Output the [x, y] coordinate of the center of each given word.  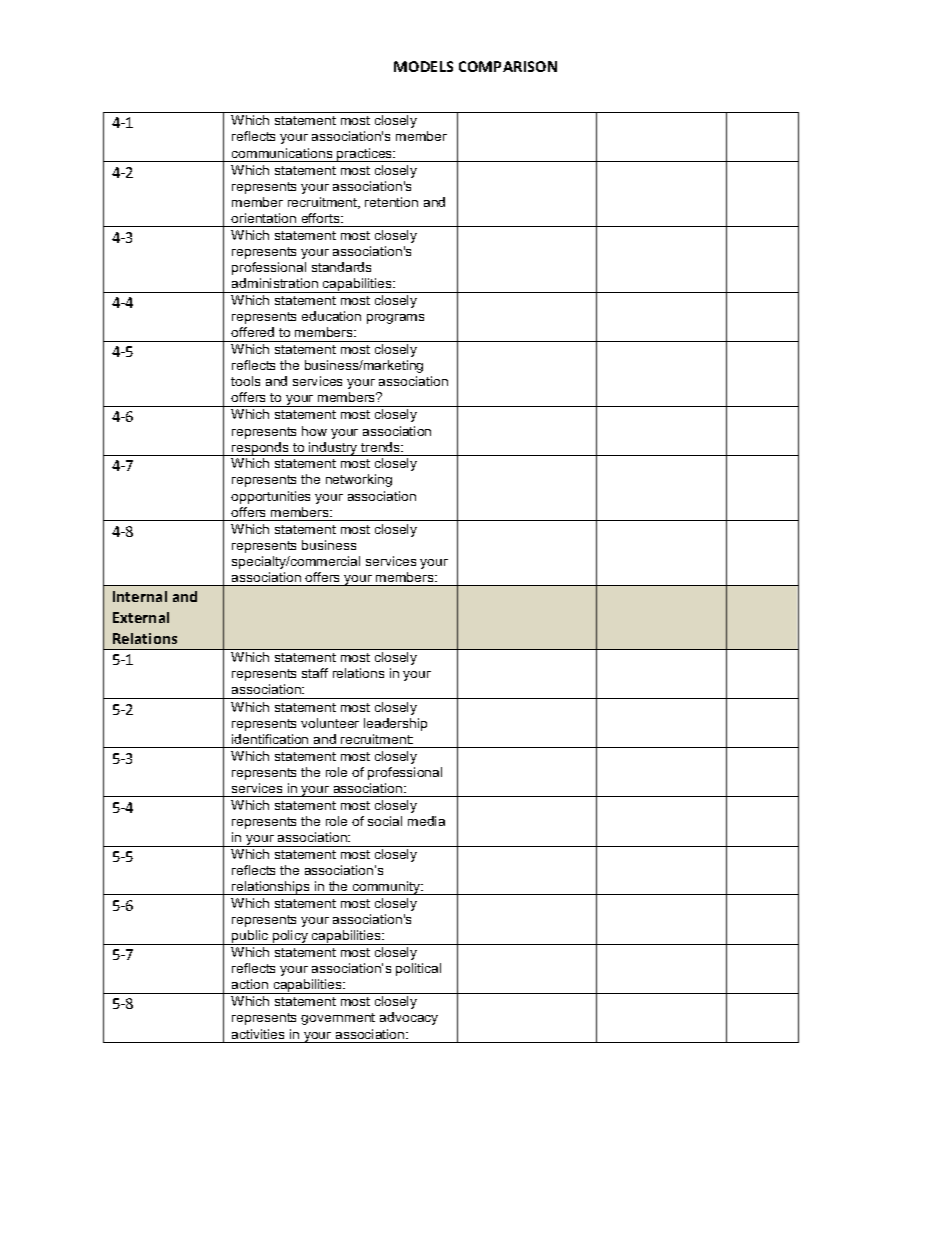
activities [258, 1034]
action [250, 984]
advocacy [409, 1018]
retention [391, 202]
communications [282, 153]
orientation [263, 218]
